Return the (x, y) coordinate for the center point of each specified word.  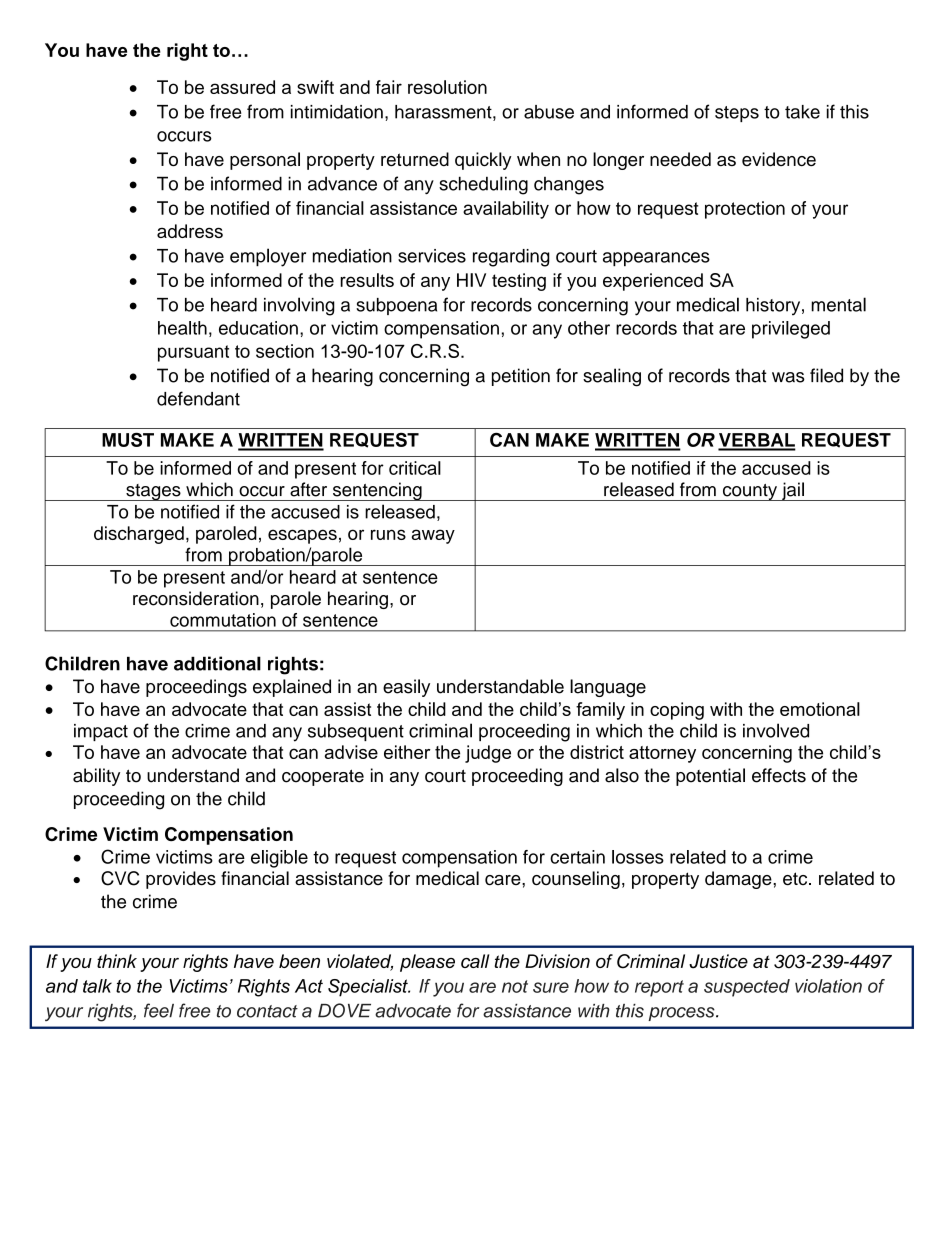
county (749, 492)
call (475, 961)
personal (265, 161)
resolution (447, 87)
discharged (139, 535)
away (433, 536)
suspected (747, 988)
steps (737, 114)
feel (159, 1010)
